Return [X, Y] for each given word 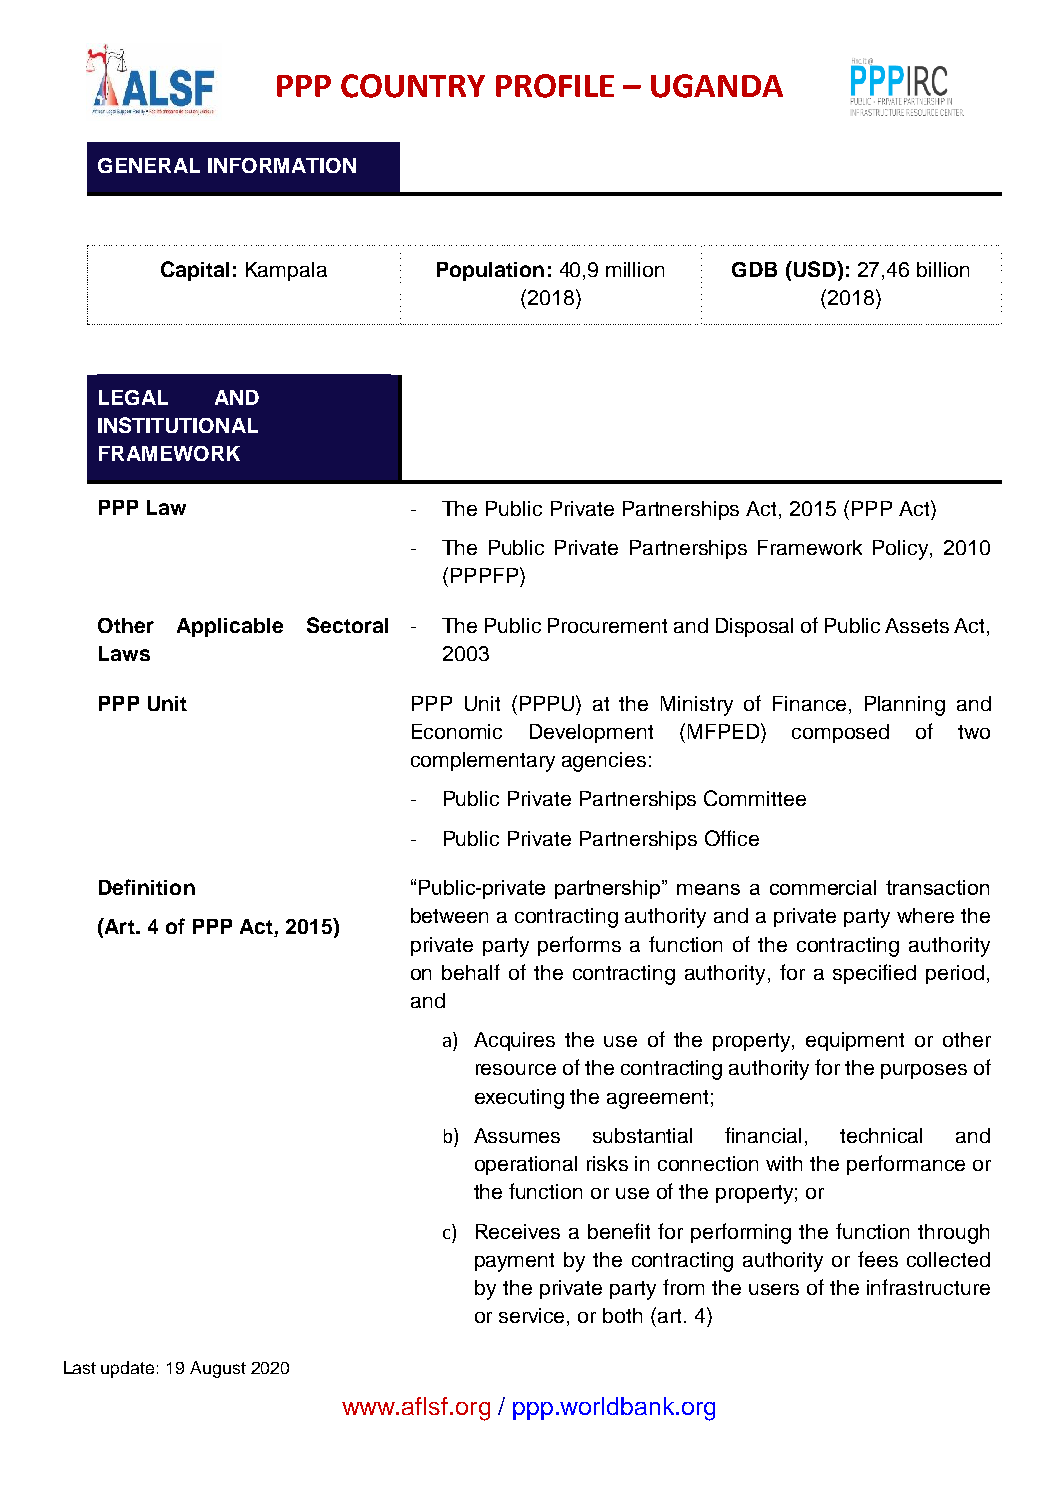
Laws [124, 653]
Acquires [514, 1041]
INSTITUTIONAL [178, 425]
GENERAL [149, 165]
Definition [147, 887]
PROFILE [555, 86]
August [218, 1369]
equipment [855, 1041]
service [533, 1317]
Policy [902, 550]
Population [490, 271]
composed [840, 733]
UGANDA [717, 86]
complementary [483, 762]
